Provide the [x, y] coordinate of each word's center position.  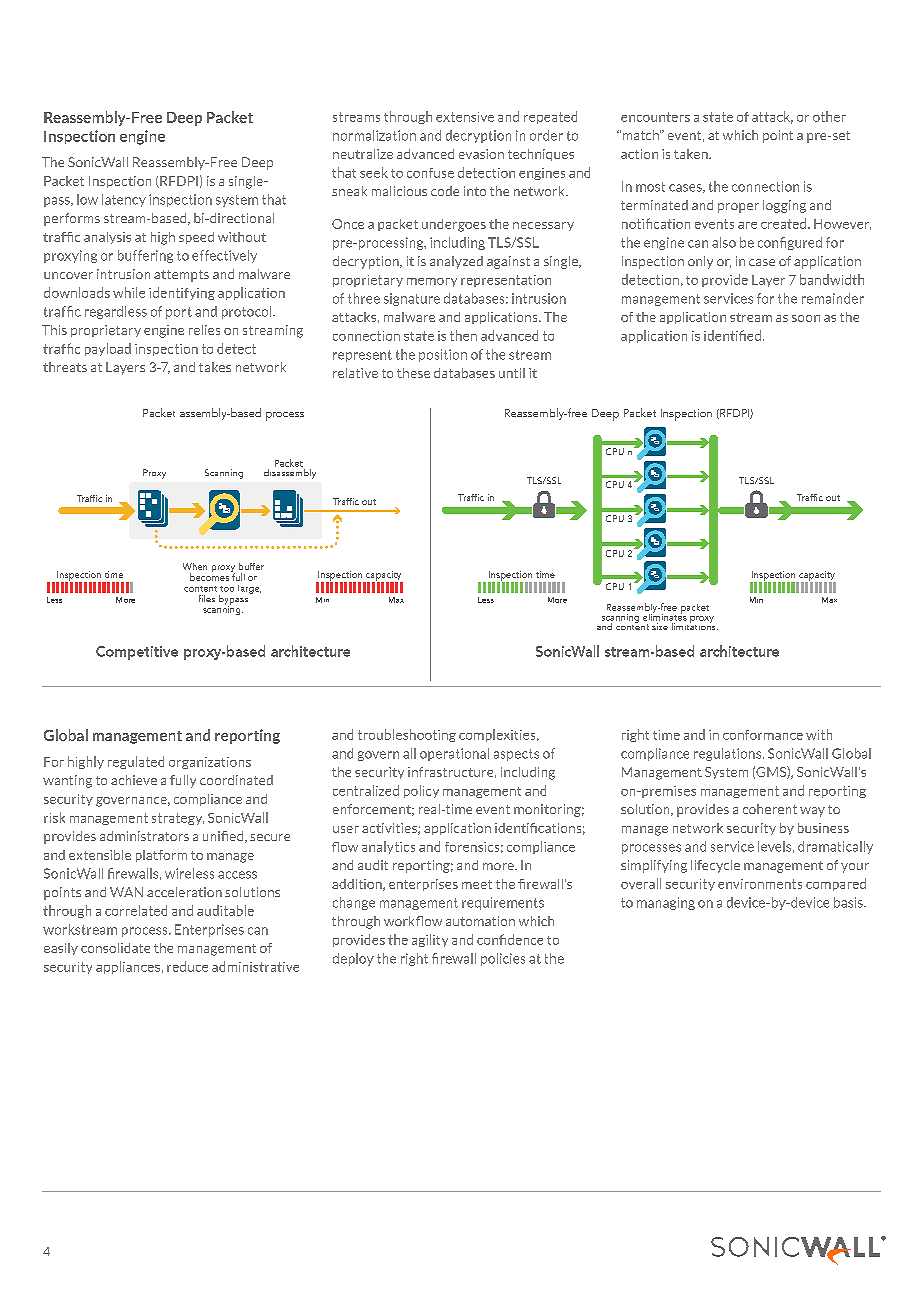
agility [430, 940]
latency [124, 200]
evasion [481, 154]
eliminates [665, 616]
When [195, 566]
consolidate [115, 948]
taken [692, 154]
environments [760, 884]
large [249, 589]
